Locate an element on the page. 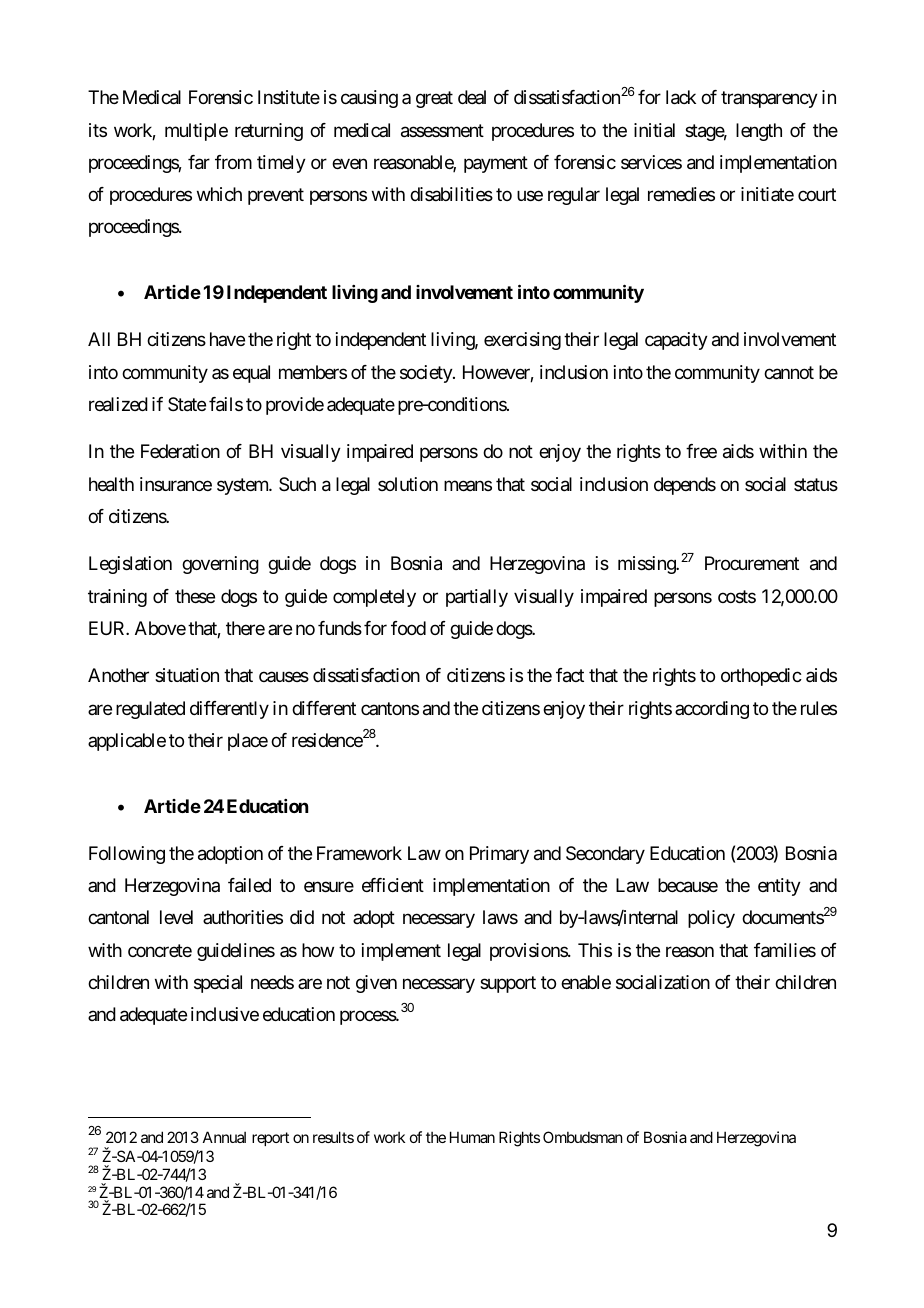  depends is located at coordinates (685, 486).
